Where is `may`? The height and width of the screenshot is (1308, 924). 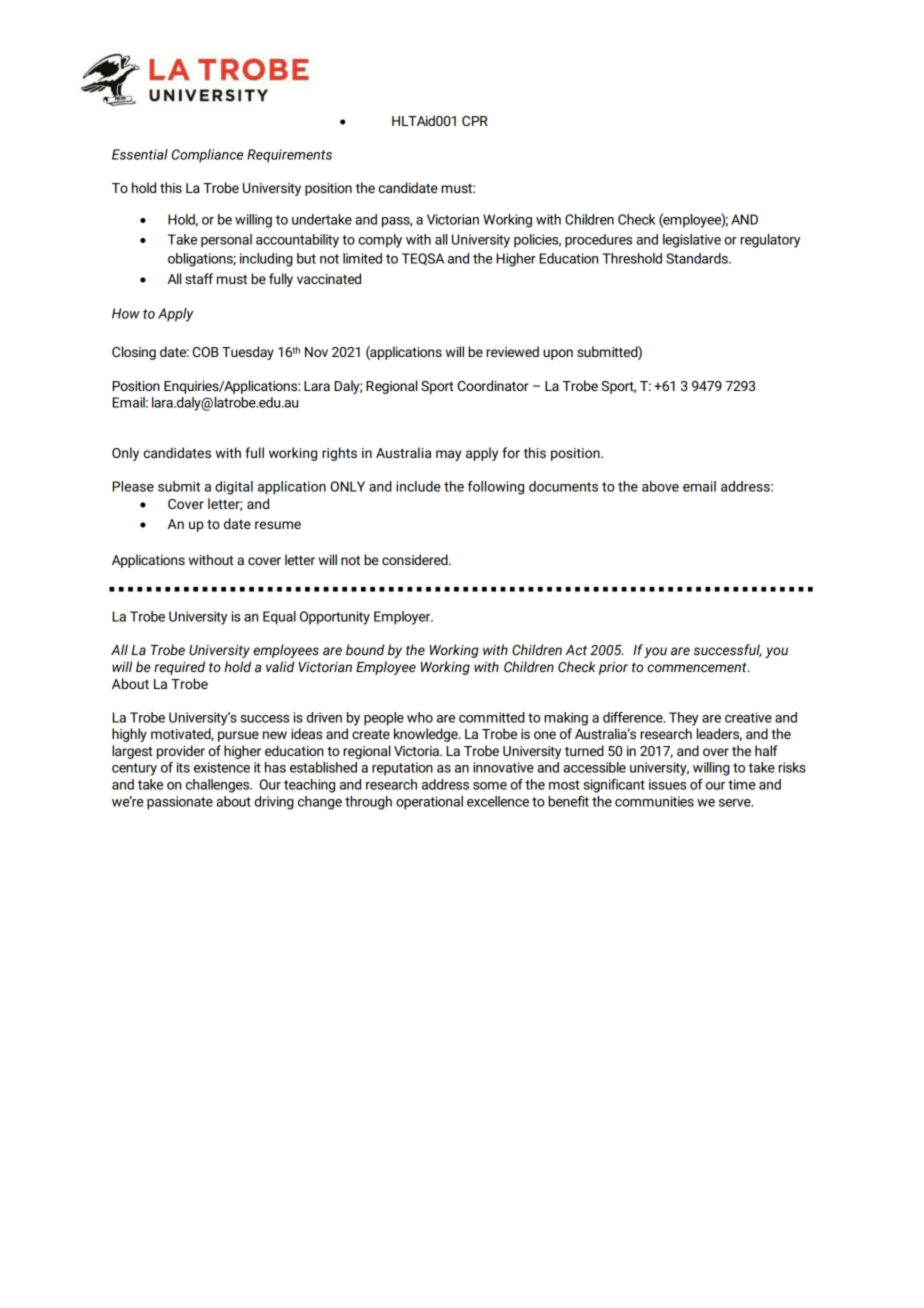
may is located at coordinates (448, 455).
